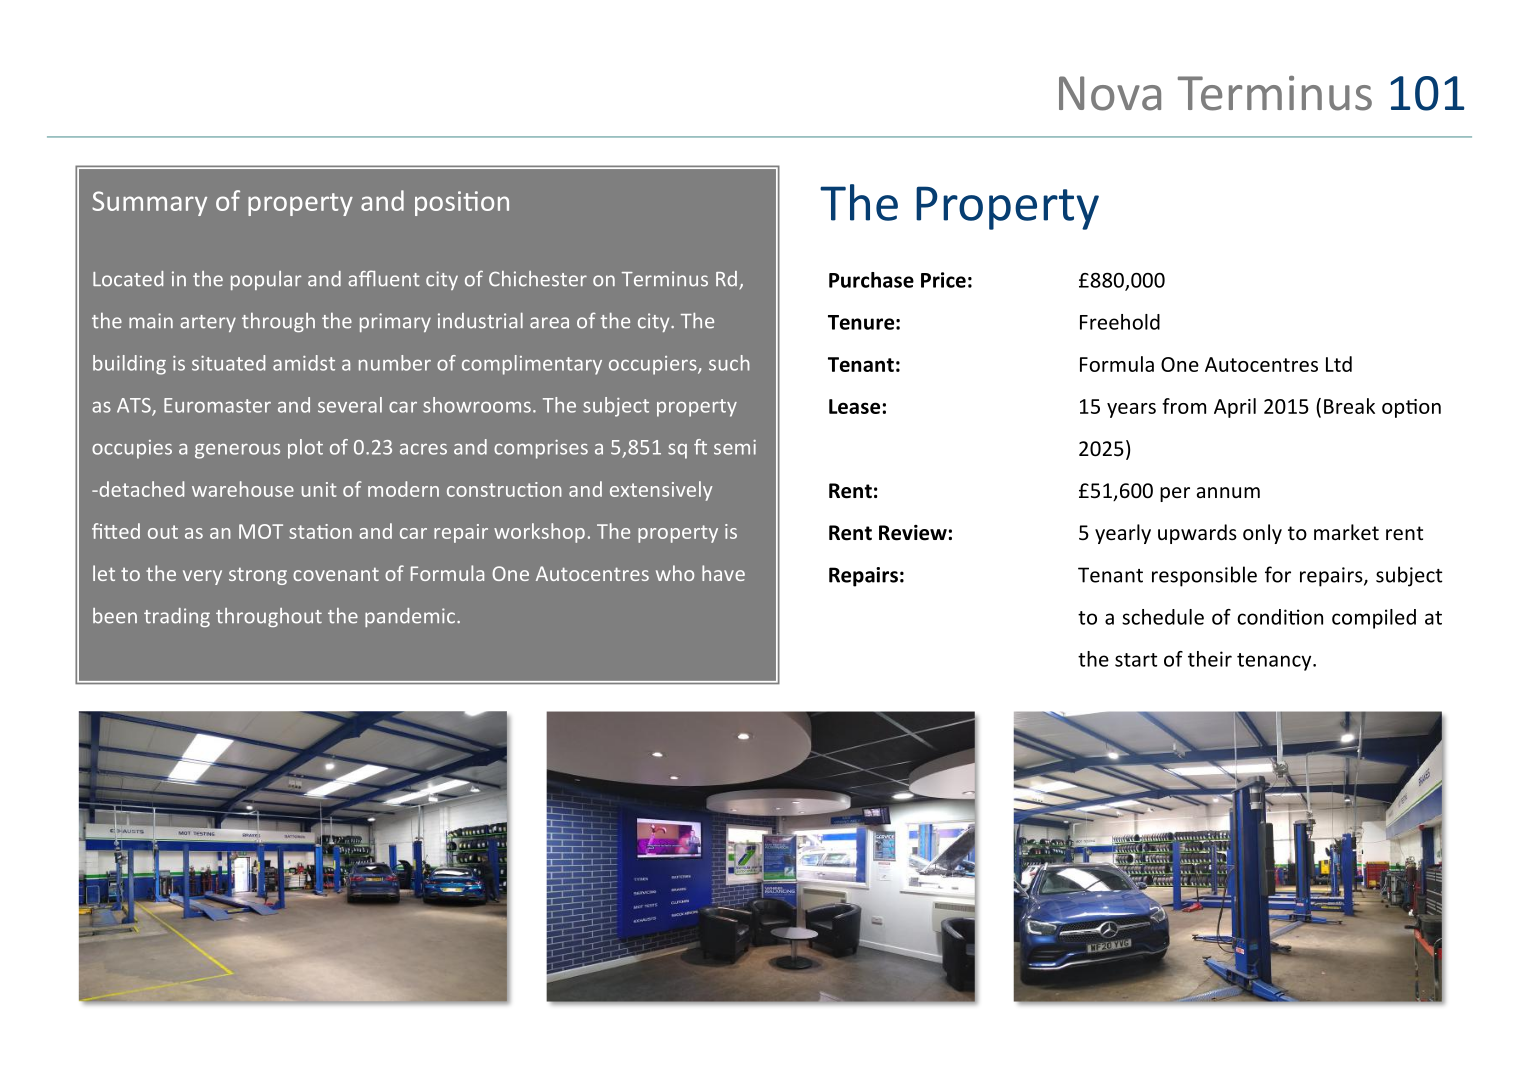 This screenshot has width=1519, height=1083. I want to click on Purchase, so click(871, 280).
